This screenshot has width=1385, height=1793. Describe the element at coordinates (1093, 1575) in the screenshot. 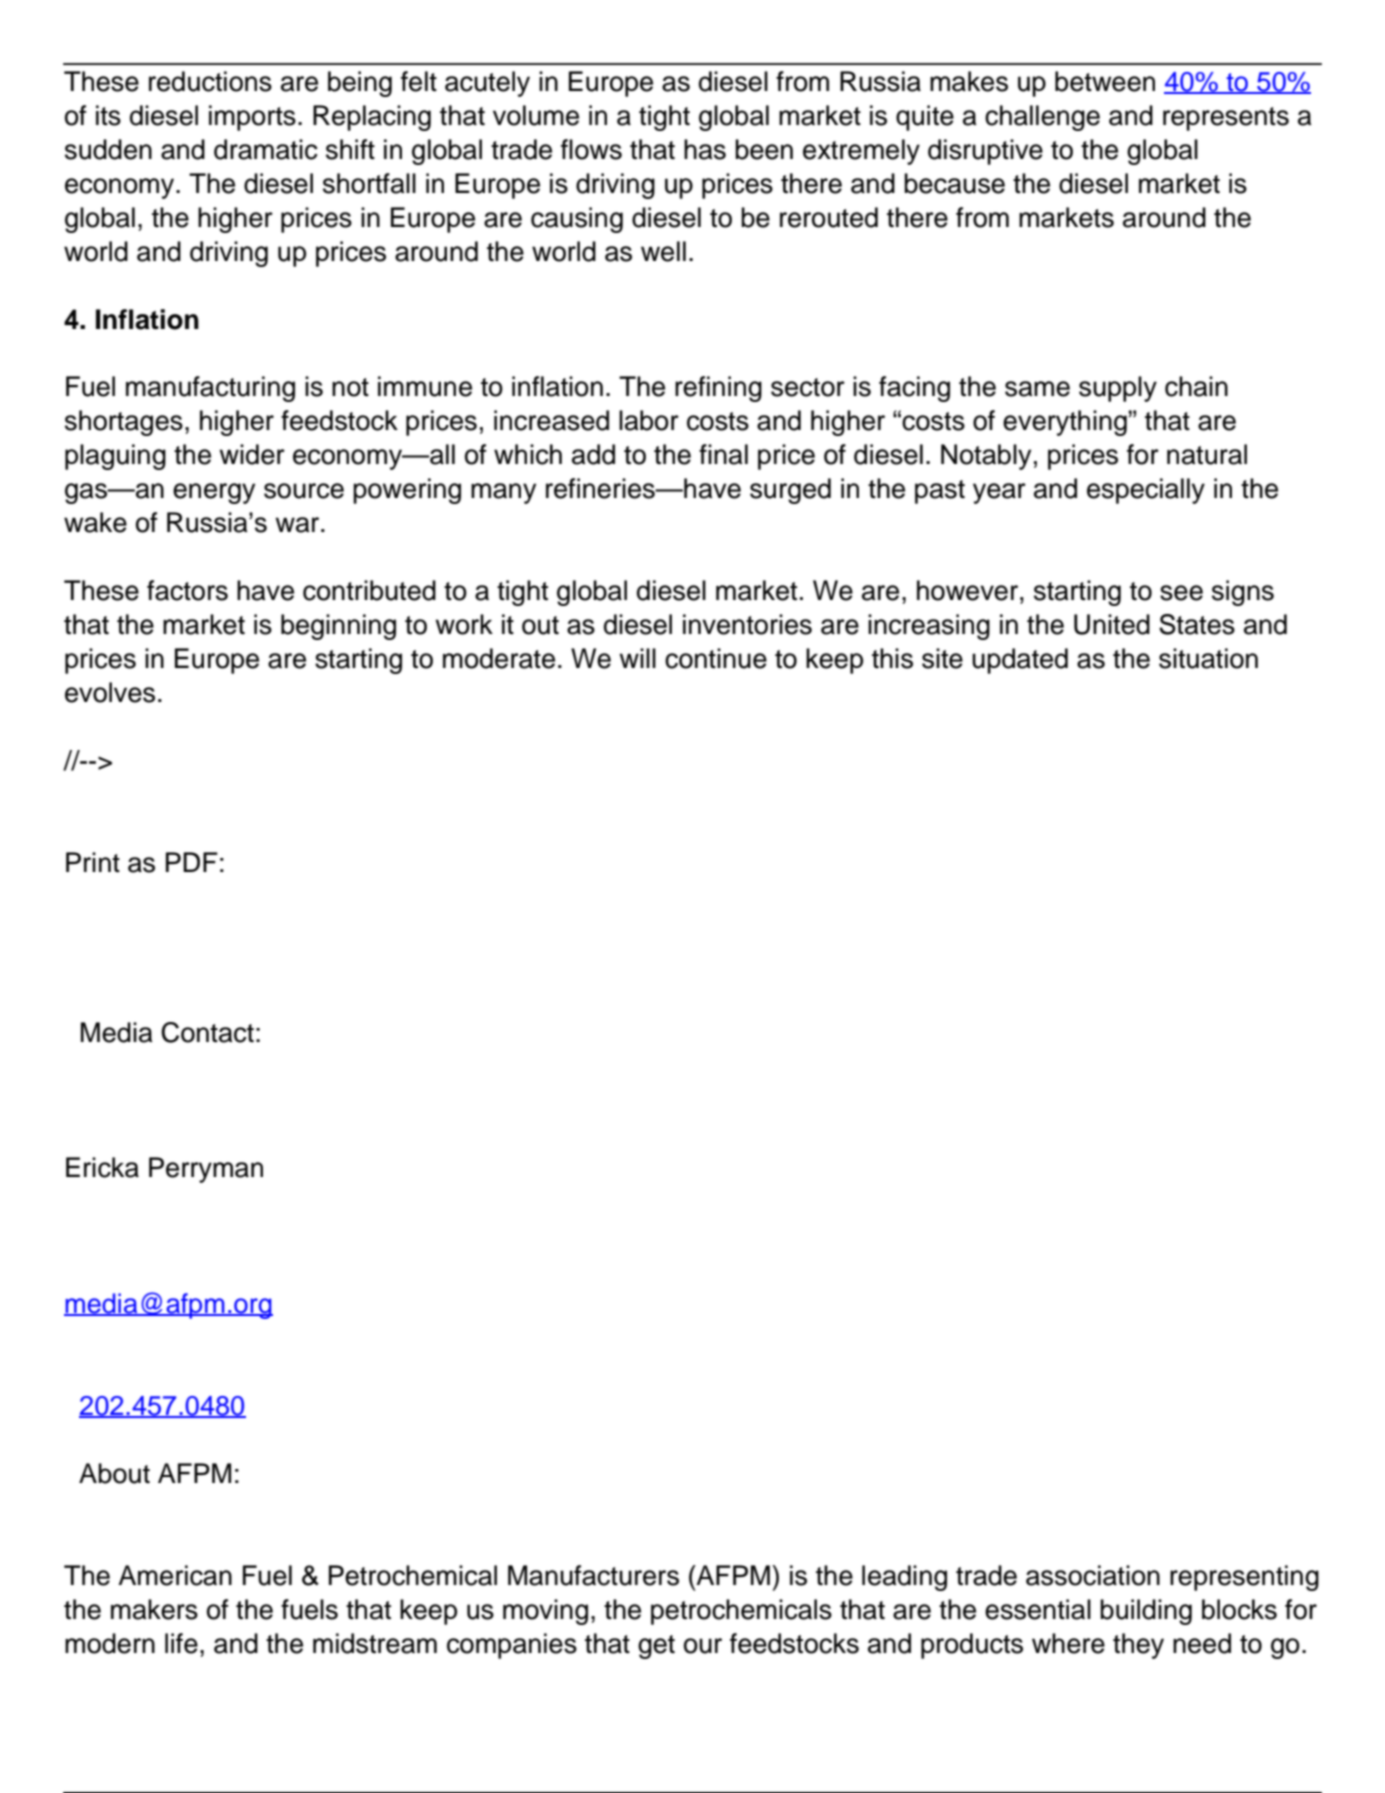

I see `association` at that location.
